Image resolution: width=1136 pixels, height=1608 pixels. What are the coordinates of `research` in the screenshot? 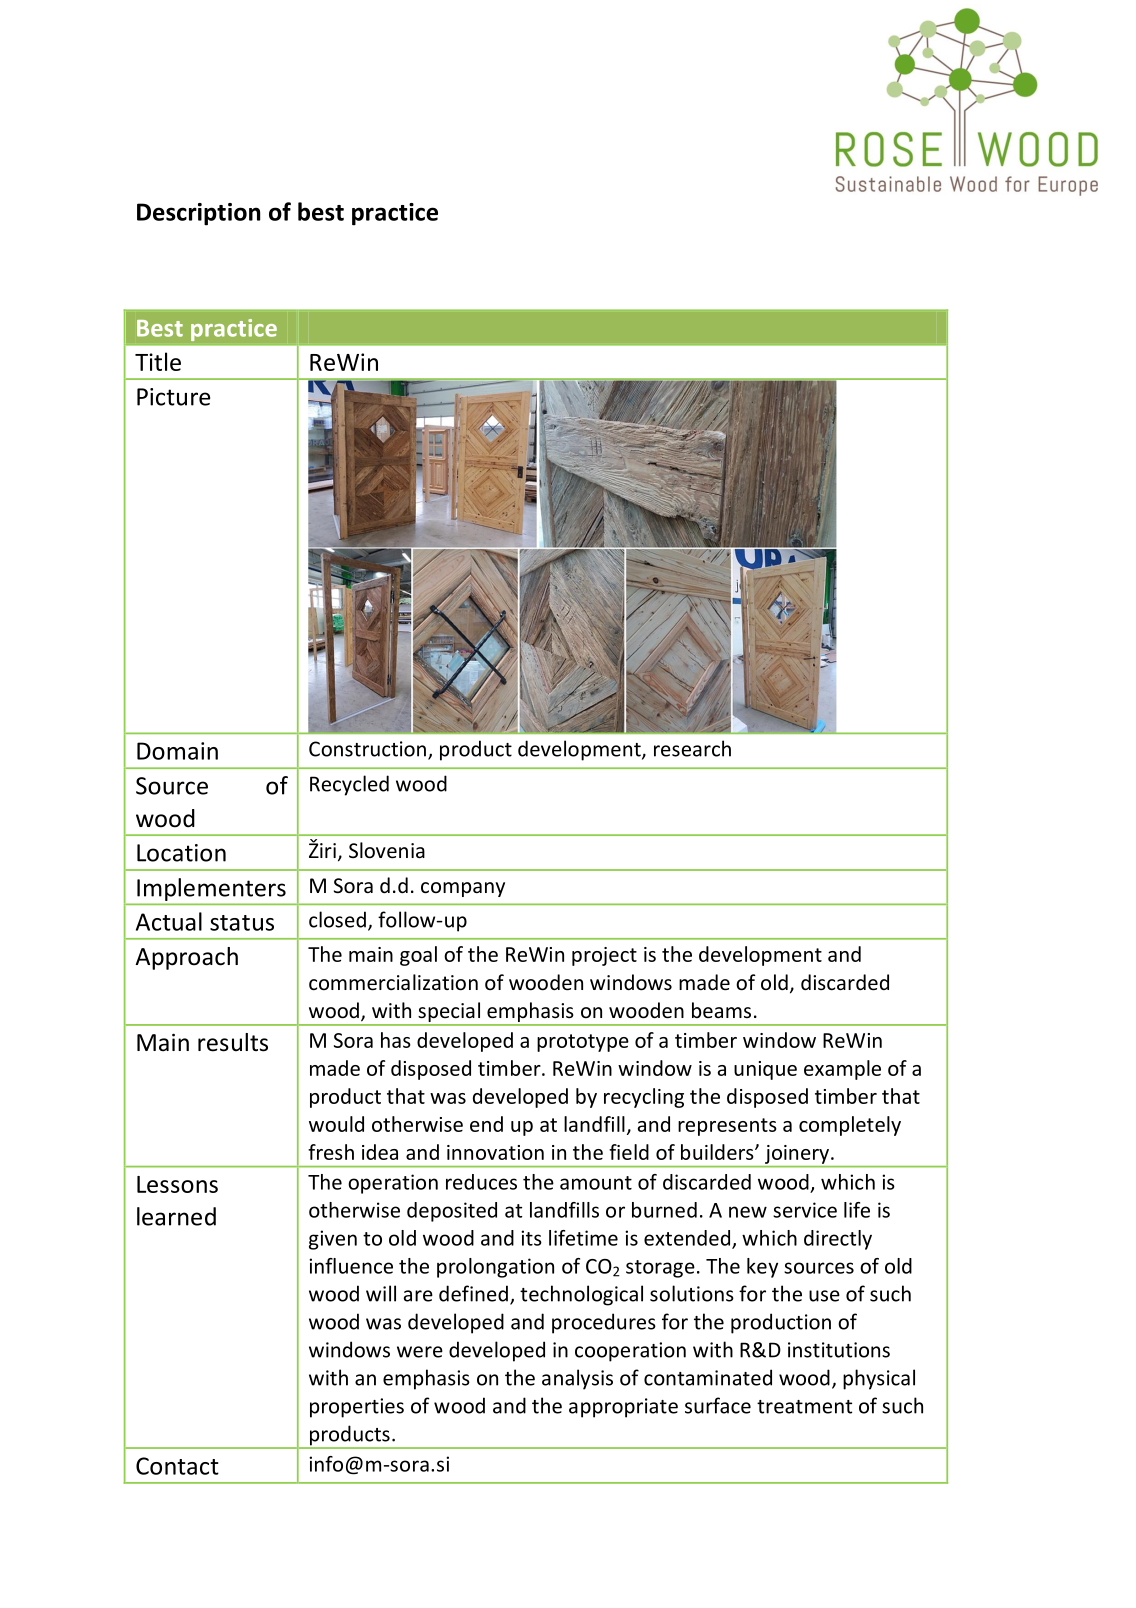 It's located at (692, 748).
